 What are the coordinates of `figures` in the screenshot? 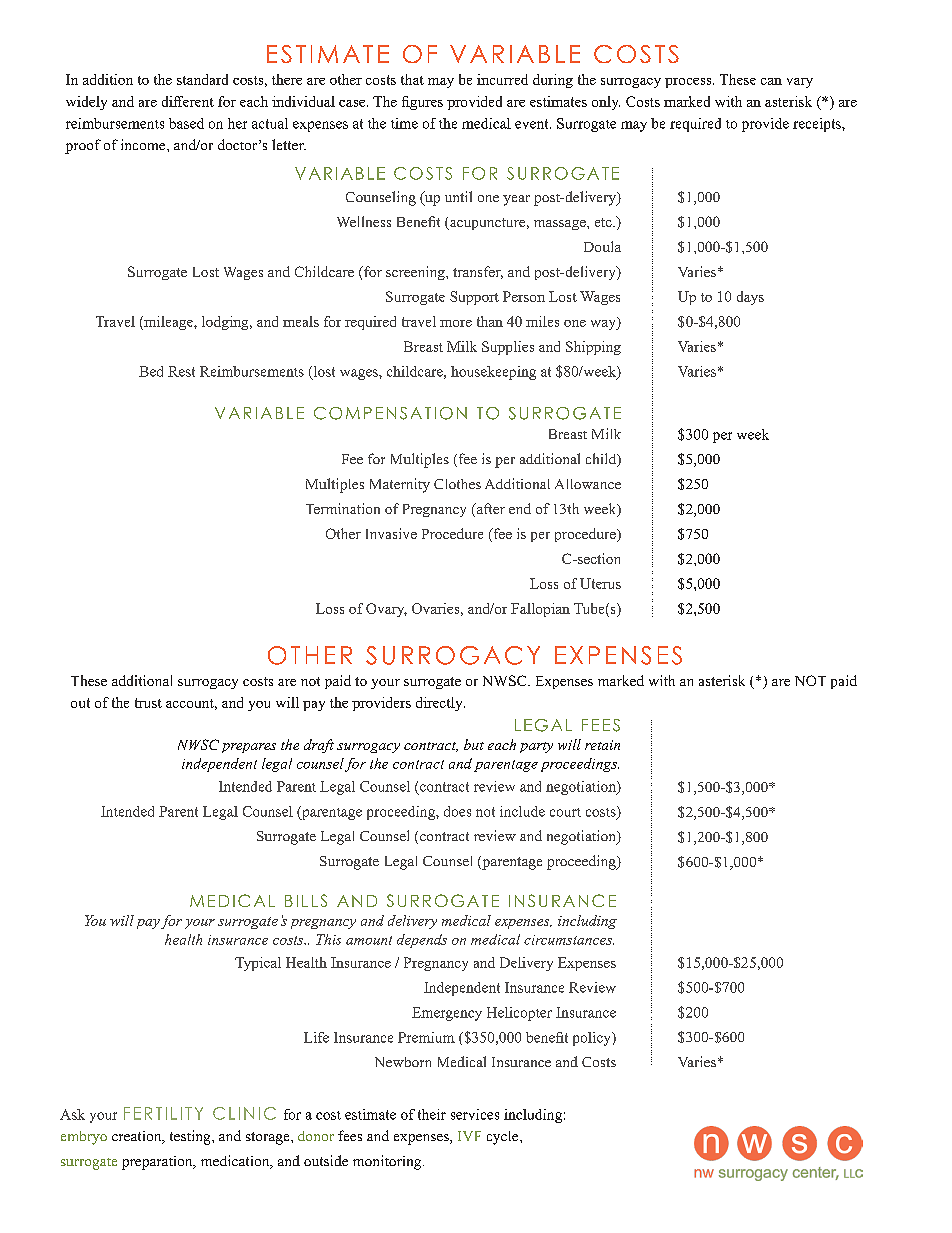 It's located at (422, 103).
